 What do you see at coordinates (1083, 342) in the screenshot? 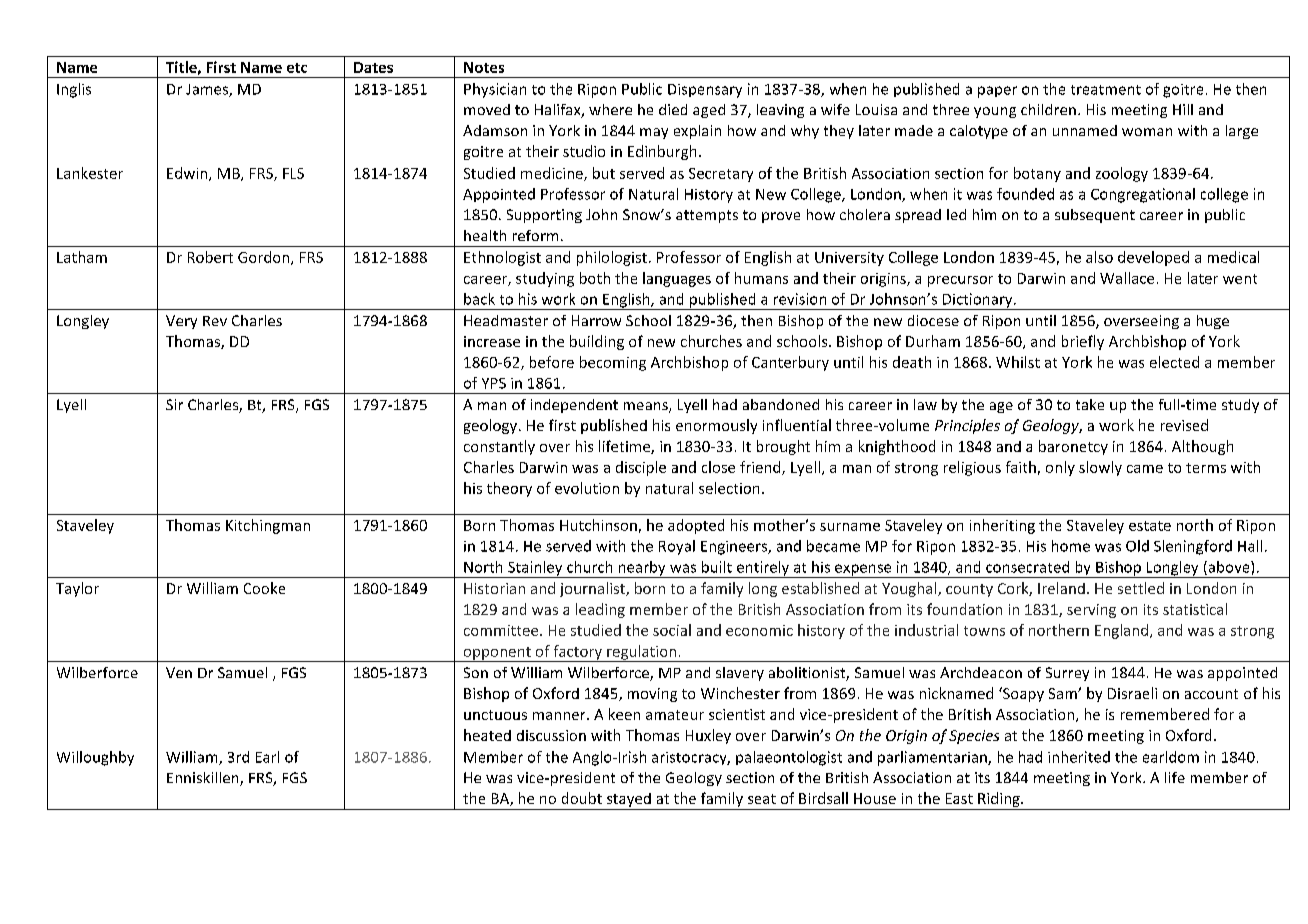
I see `briefly` at bounding box center [1083, 342].
